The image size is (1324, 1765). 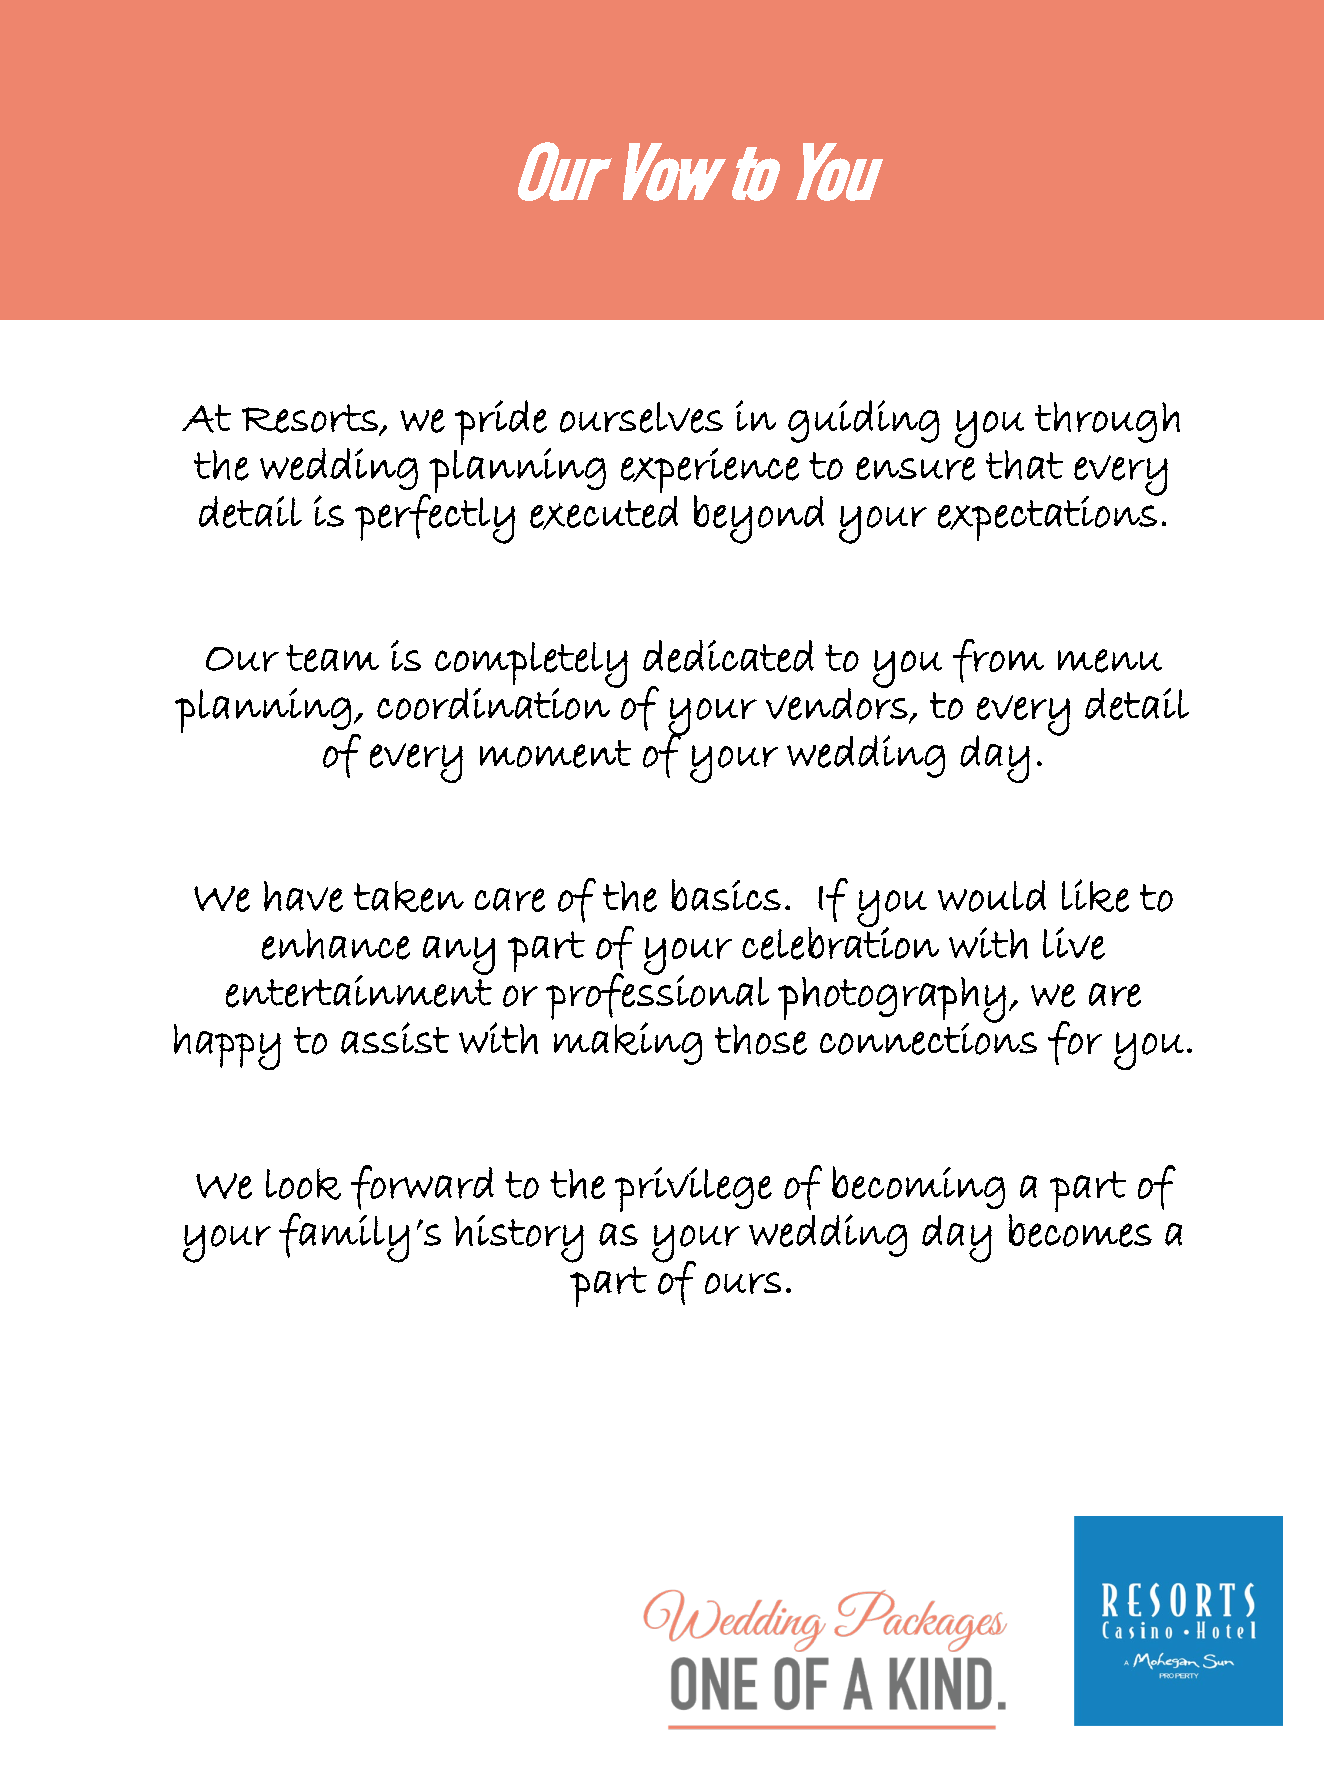 I want to click on basics, so click(x=726, y=895).
